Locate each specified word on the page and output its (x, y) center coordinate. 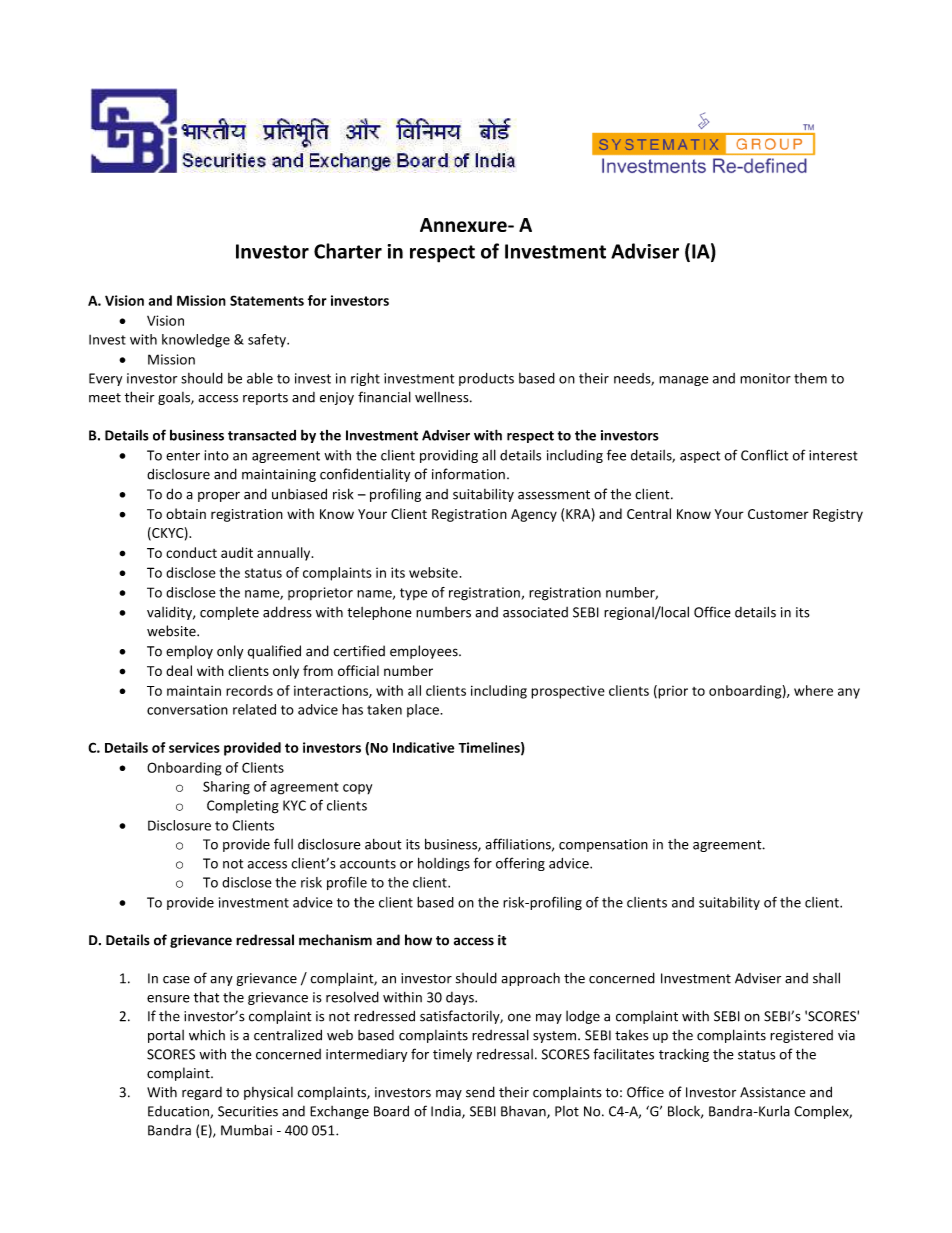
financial (384, 397)
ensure (168, 999)
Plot (567, 1111)
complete (229, 613)
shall (826, 978)
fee (616, 455)
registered (801, 1036)
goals (175, 398)
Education (179, 1112)
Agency (534, 515)
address (287, 612)
